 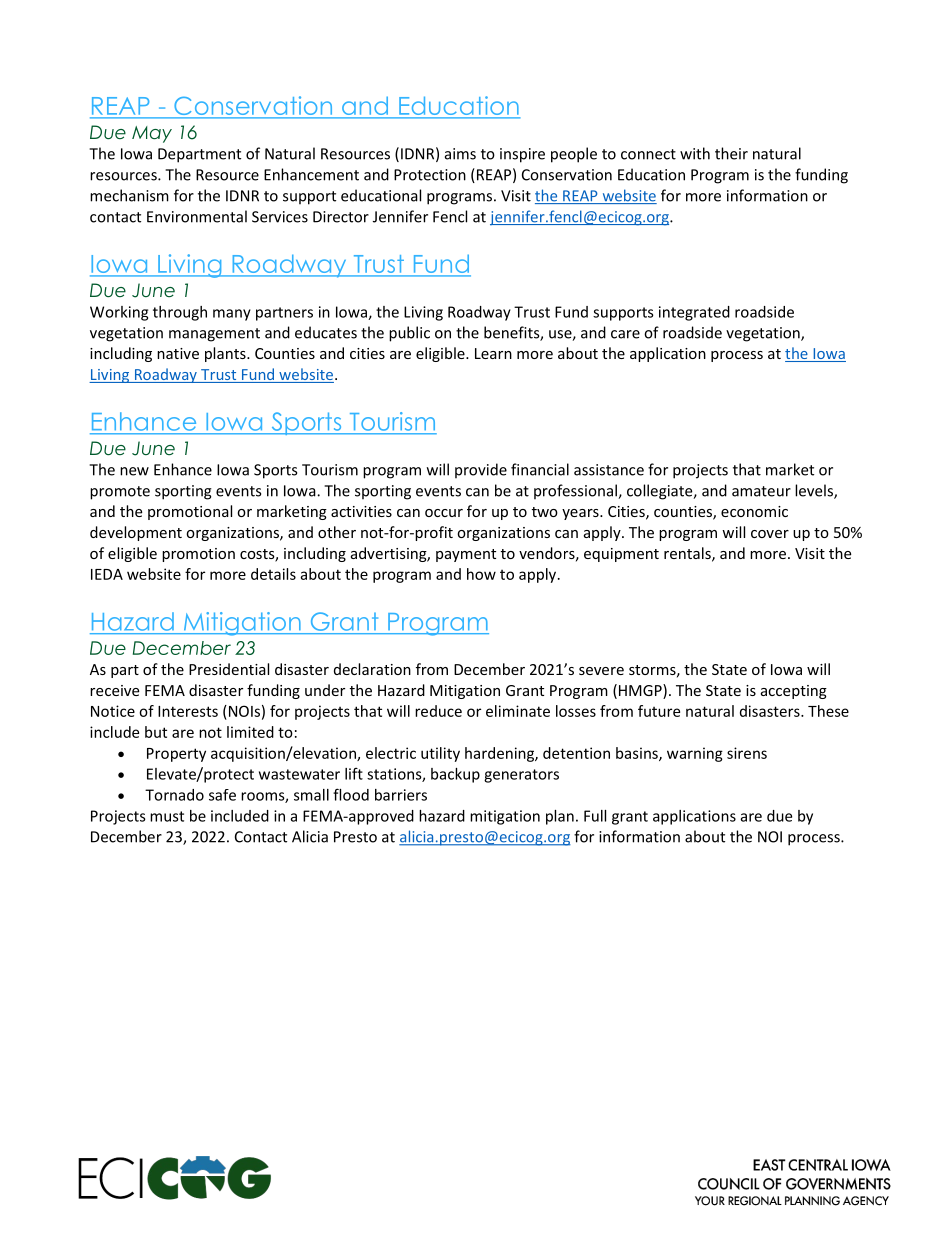 I want to click on new, so click(x=134, y=471).
